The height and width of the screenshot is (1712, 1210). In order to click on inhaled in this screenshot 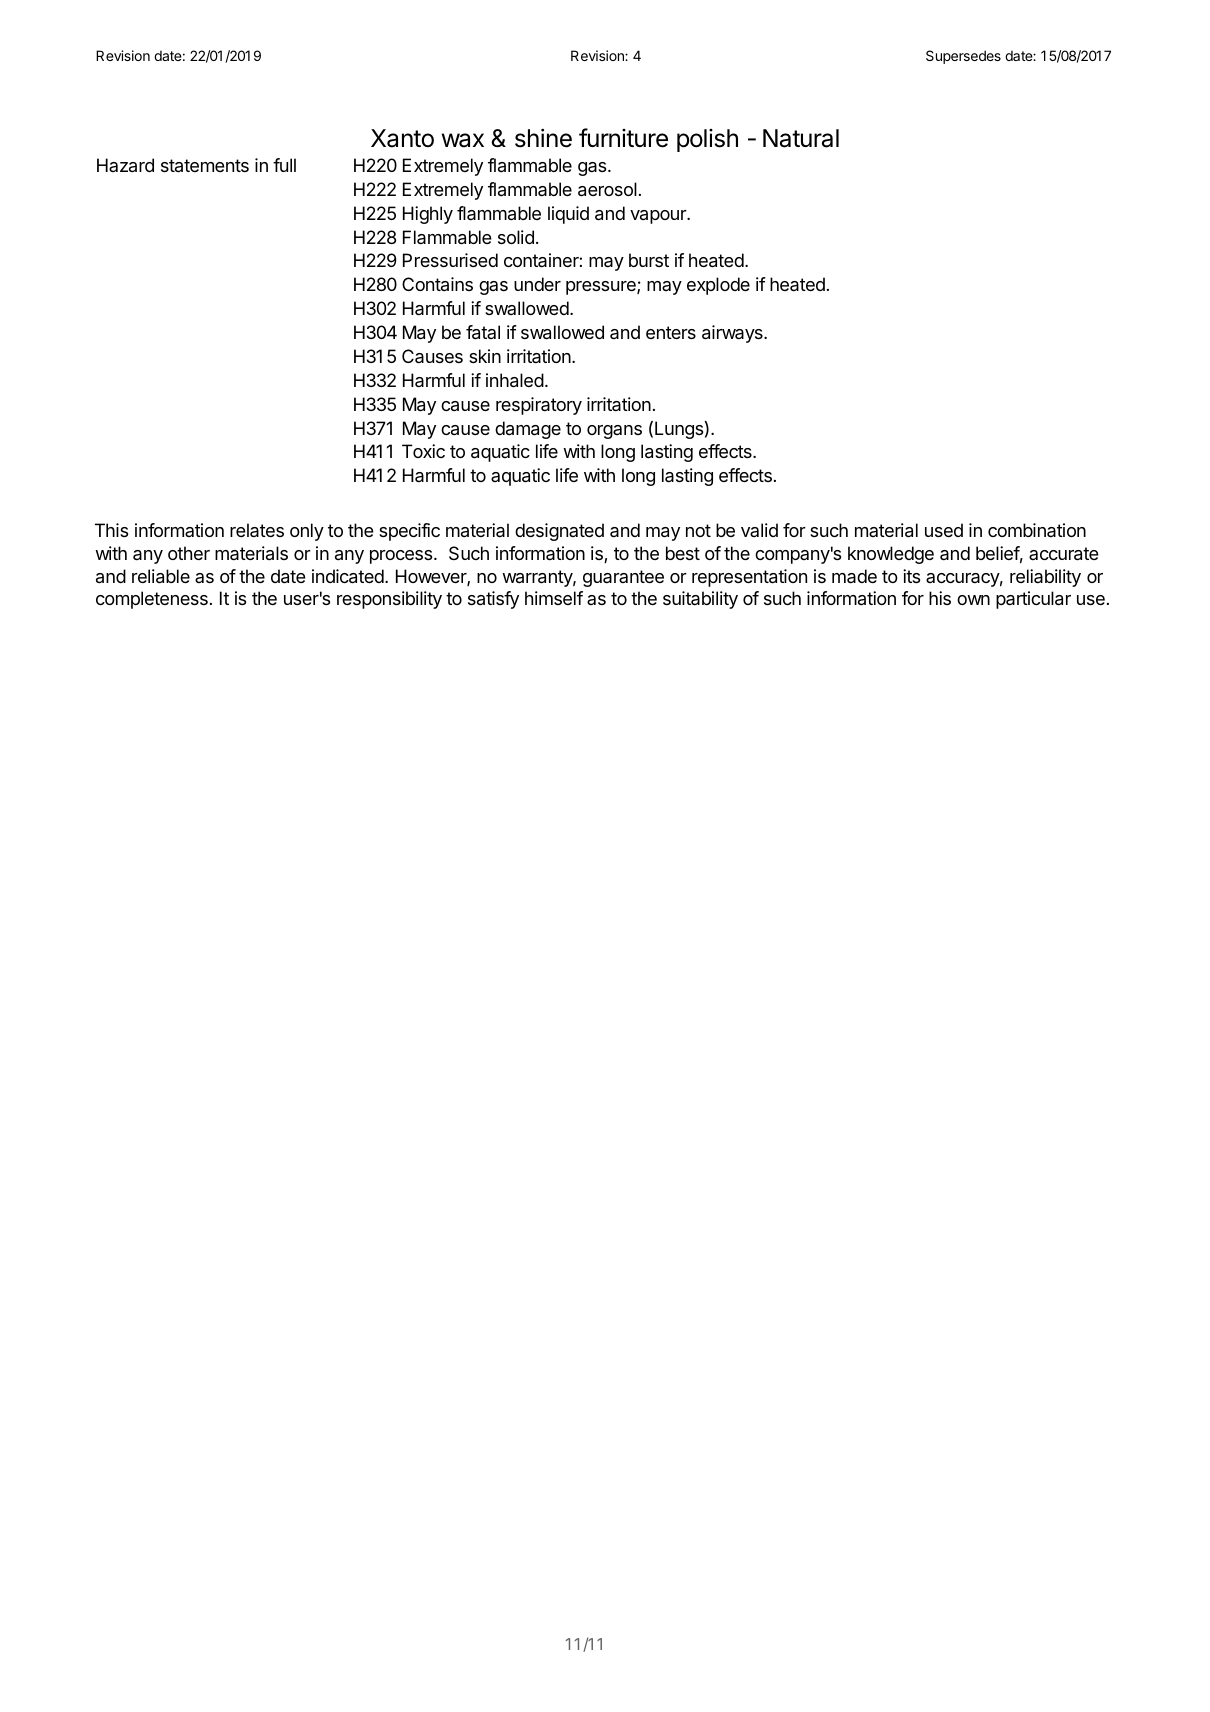, I will do `click(515, 380)`.
